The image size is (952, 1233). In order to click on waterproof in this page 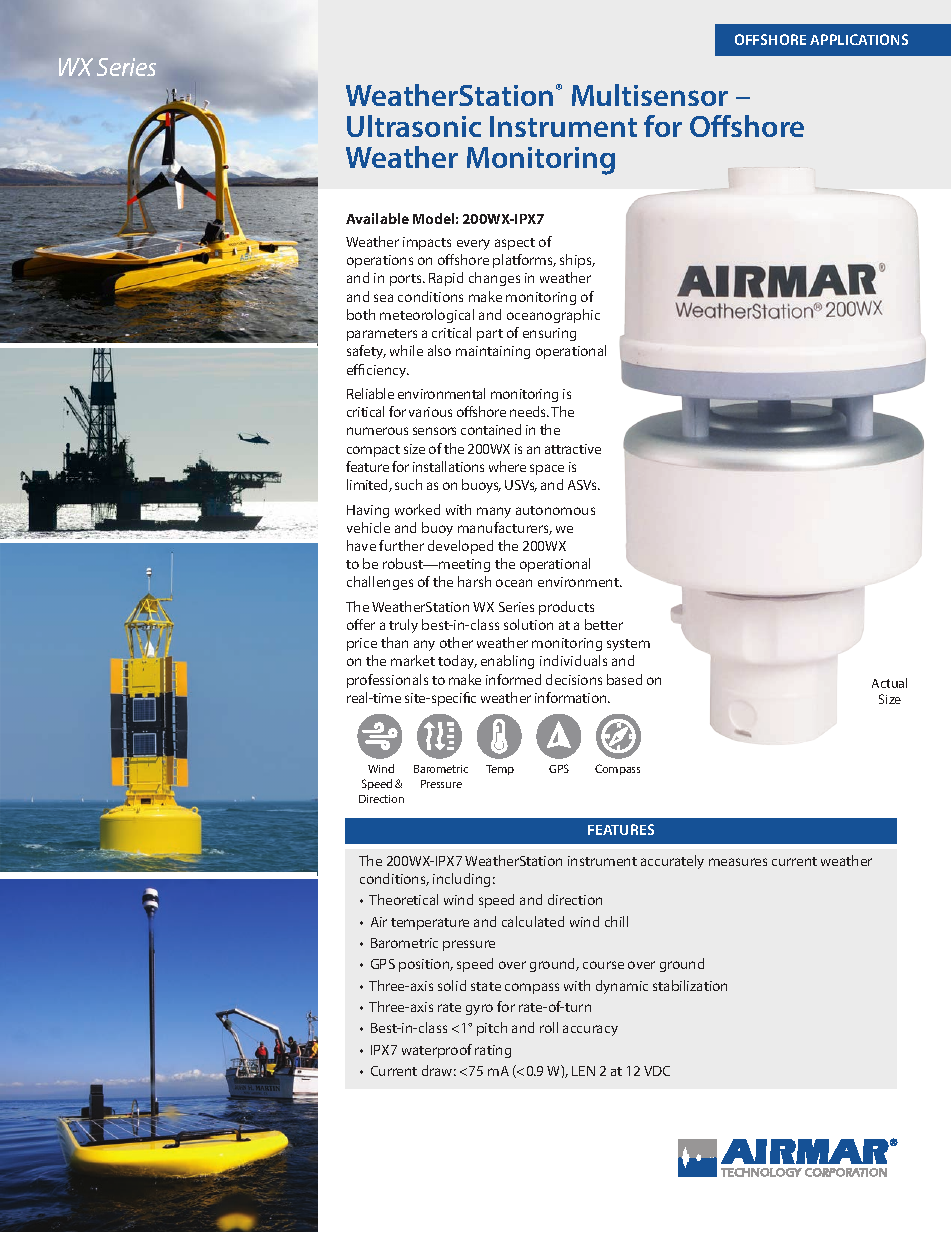, I will do `click(437, 1051)`.
